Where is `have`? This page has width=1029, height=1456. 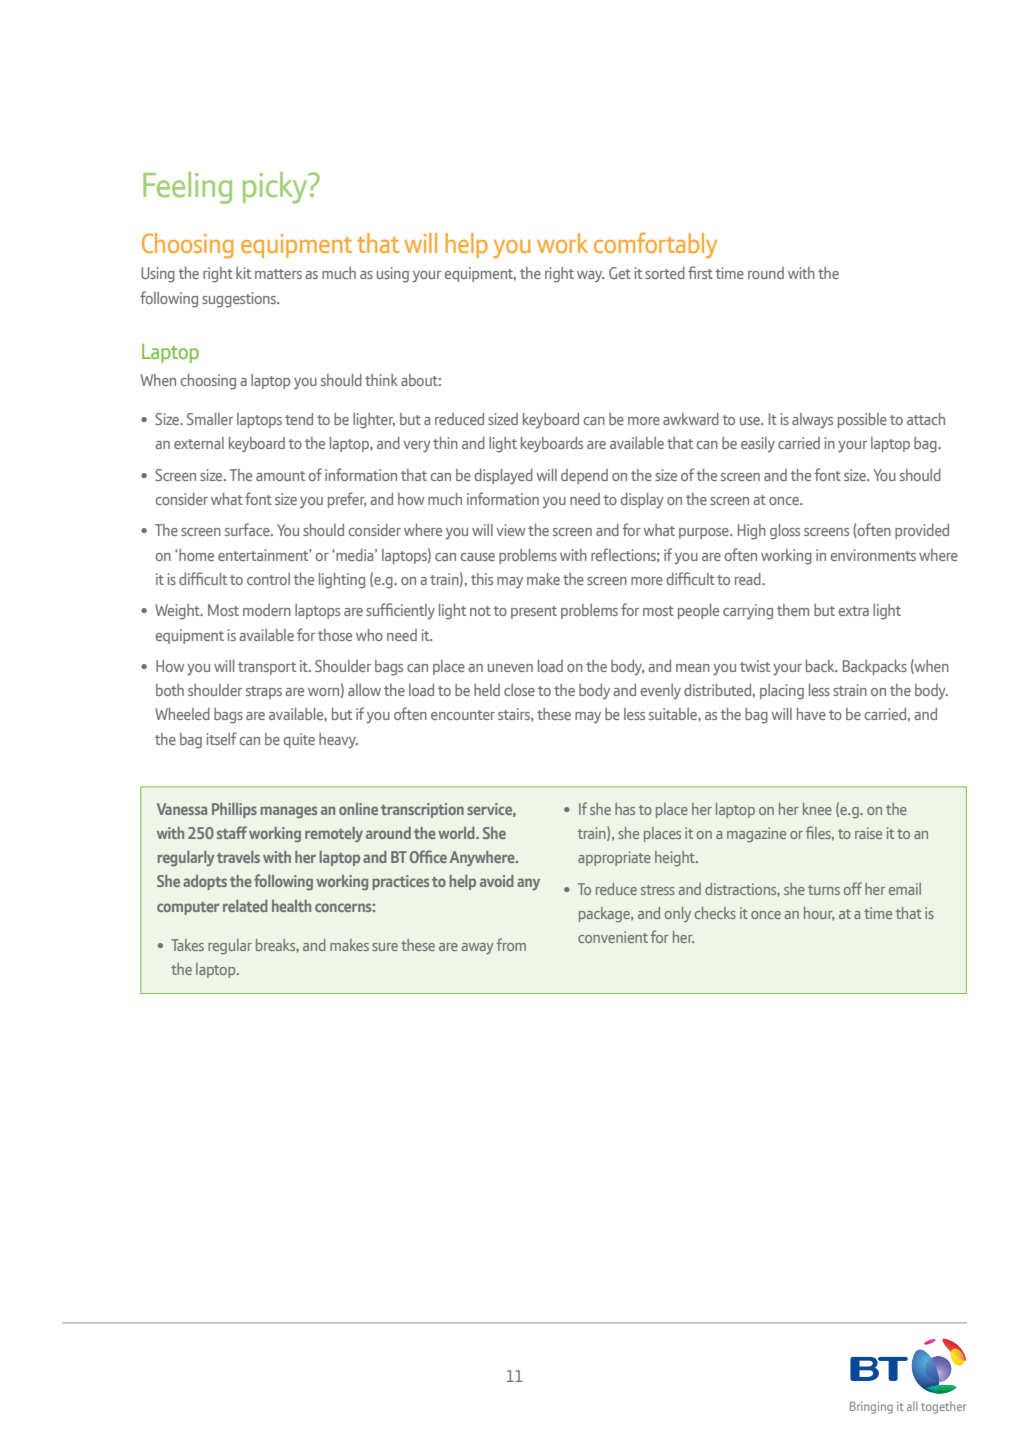
have is located at coordinates (811, 714).
